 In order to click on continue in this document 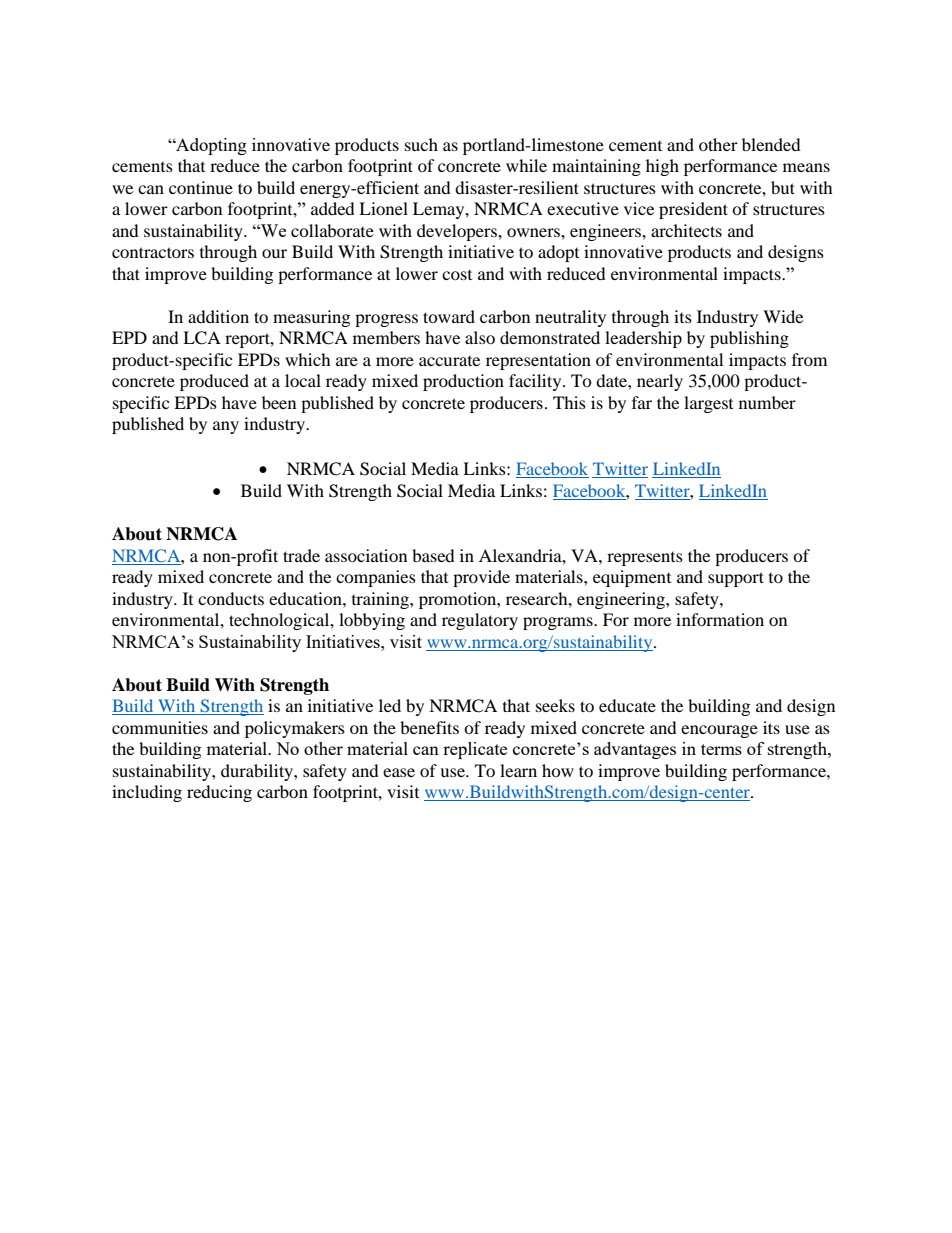, I will do `click(201, 187)`.
